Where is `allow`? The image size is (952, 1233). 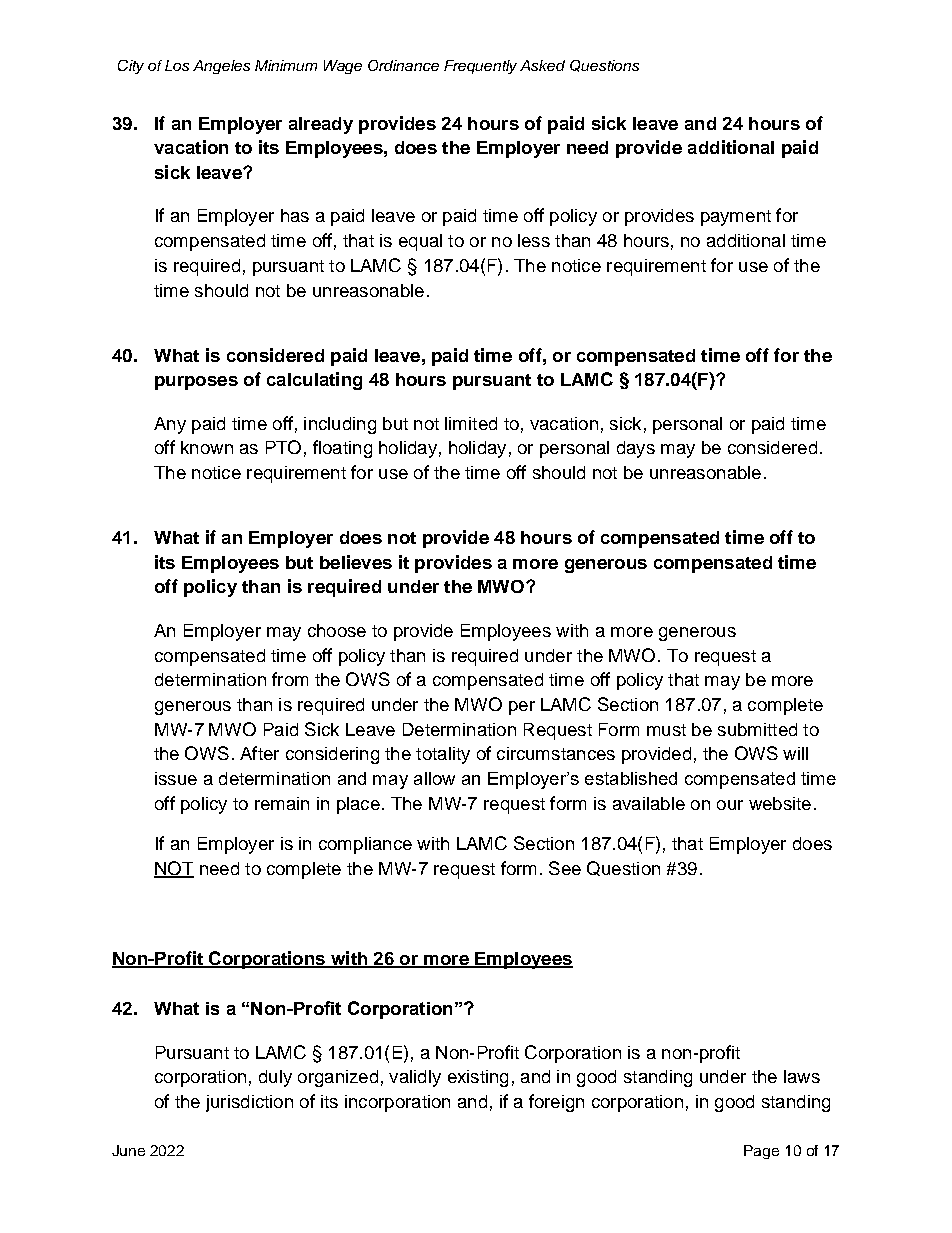 allow is located at coordinates (434, 778).
